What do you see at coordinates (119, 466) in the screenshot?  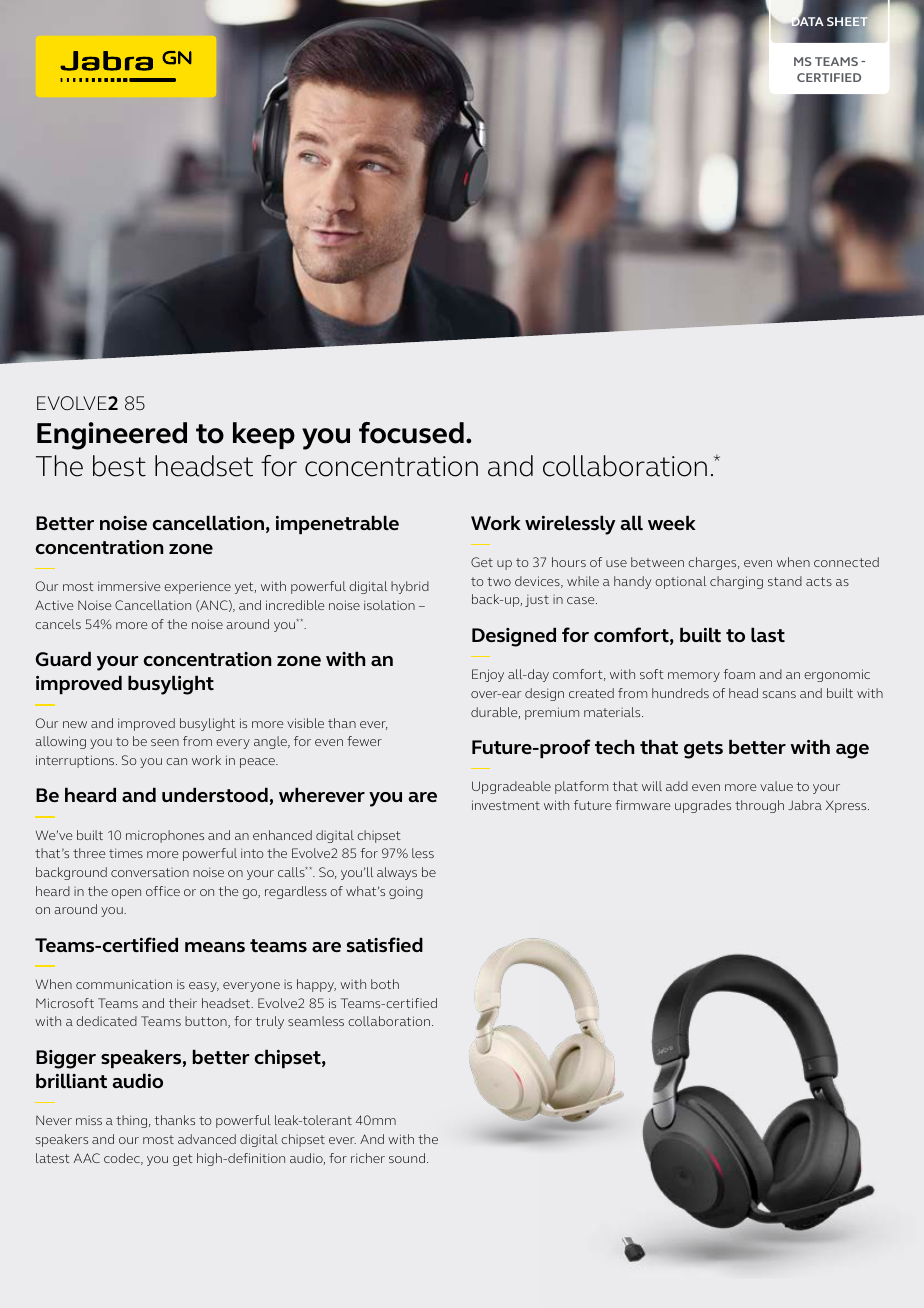 I see `best` at bounding box center [119, 466].
